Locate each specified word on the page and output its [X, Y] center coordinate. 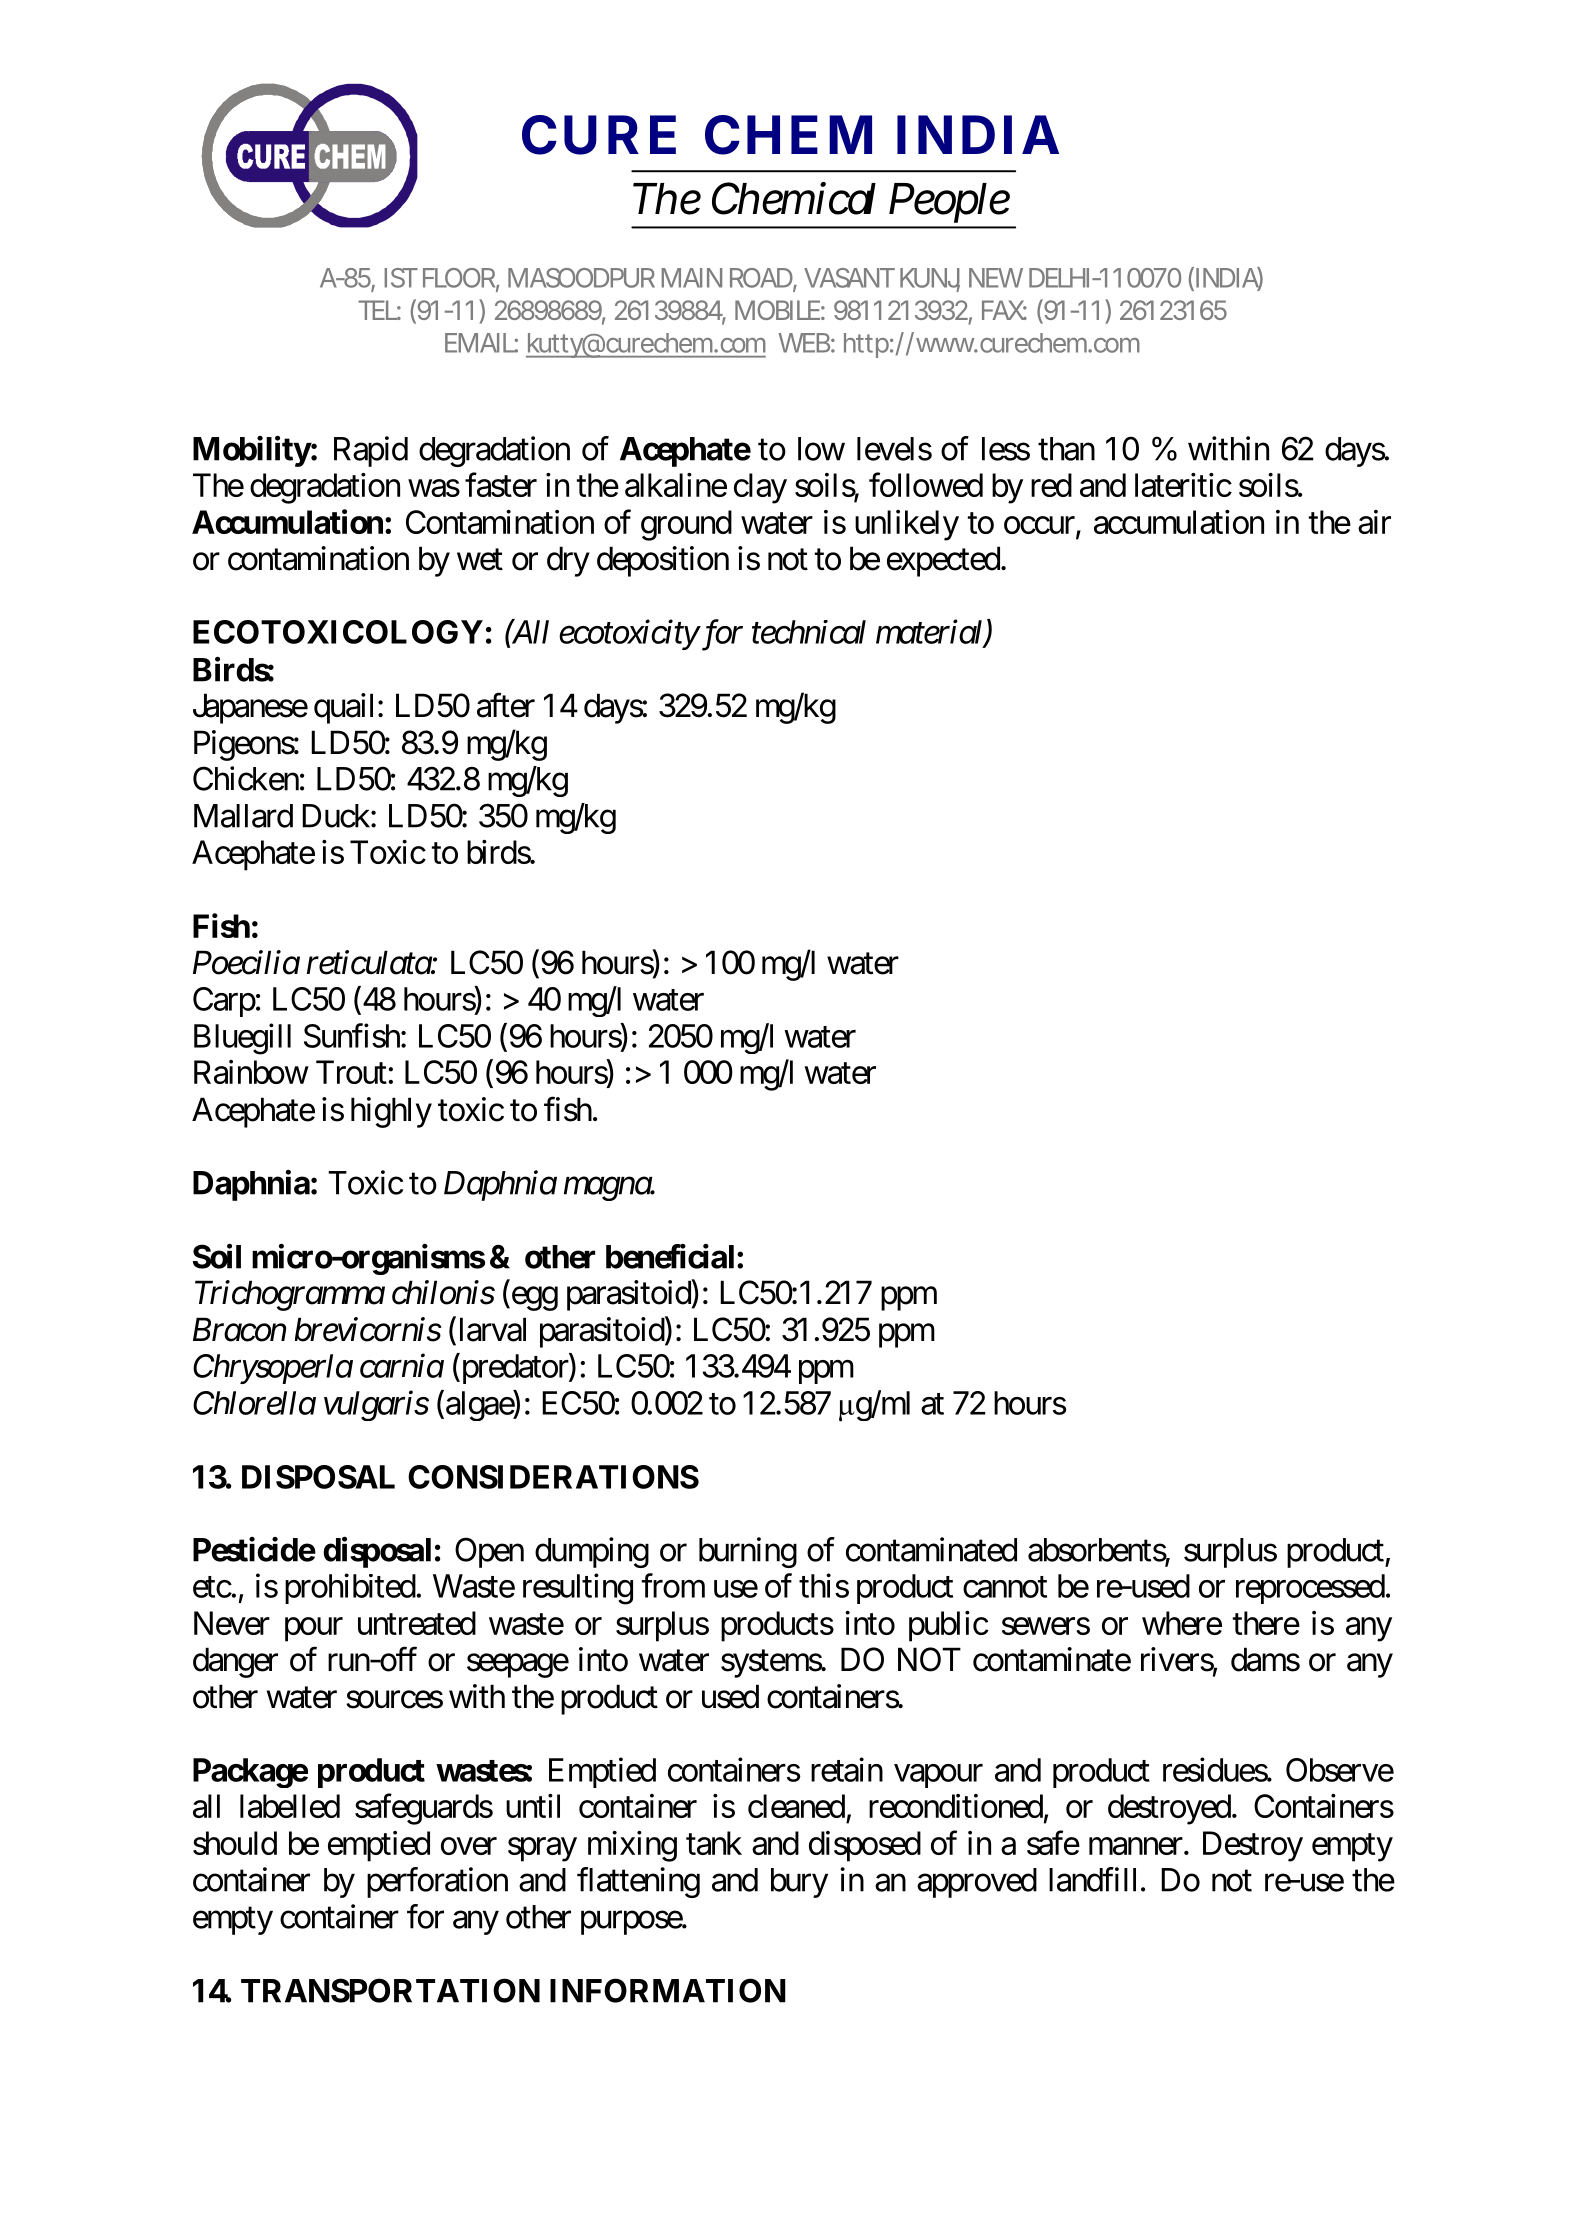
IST [401, 278]
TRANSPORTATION [390, 1990]
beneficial [672, 1256]
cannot [1005, 1587]
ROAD [762, 279]
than [1066, 449]
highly [391, 1112]
